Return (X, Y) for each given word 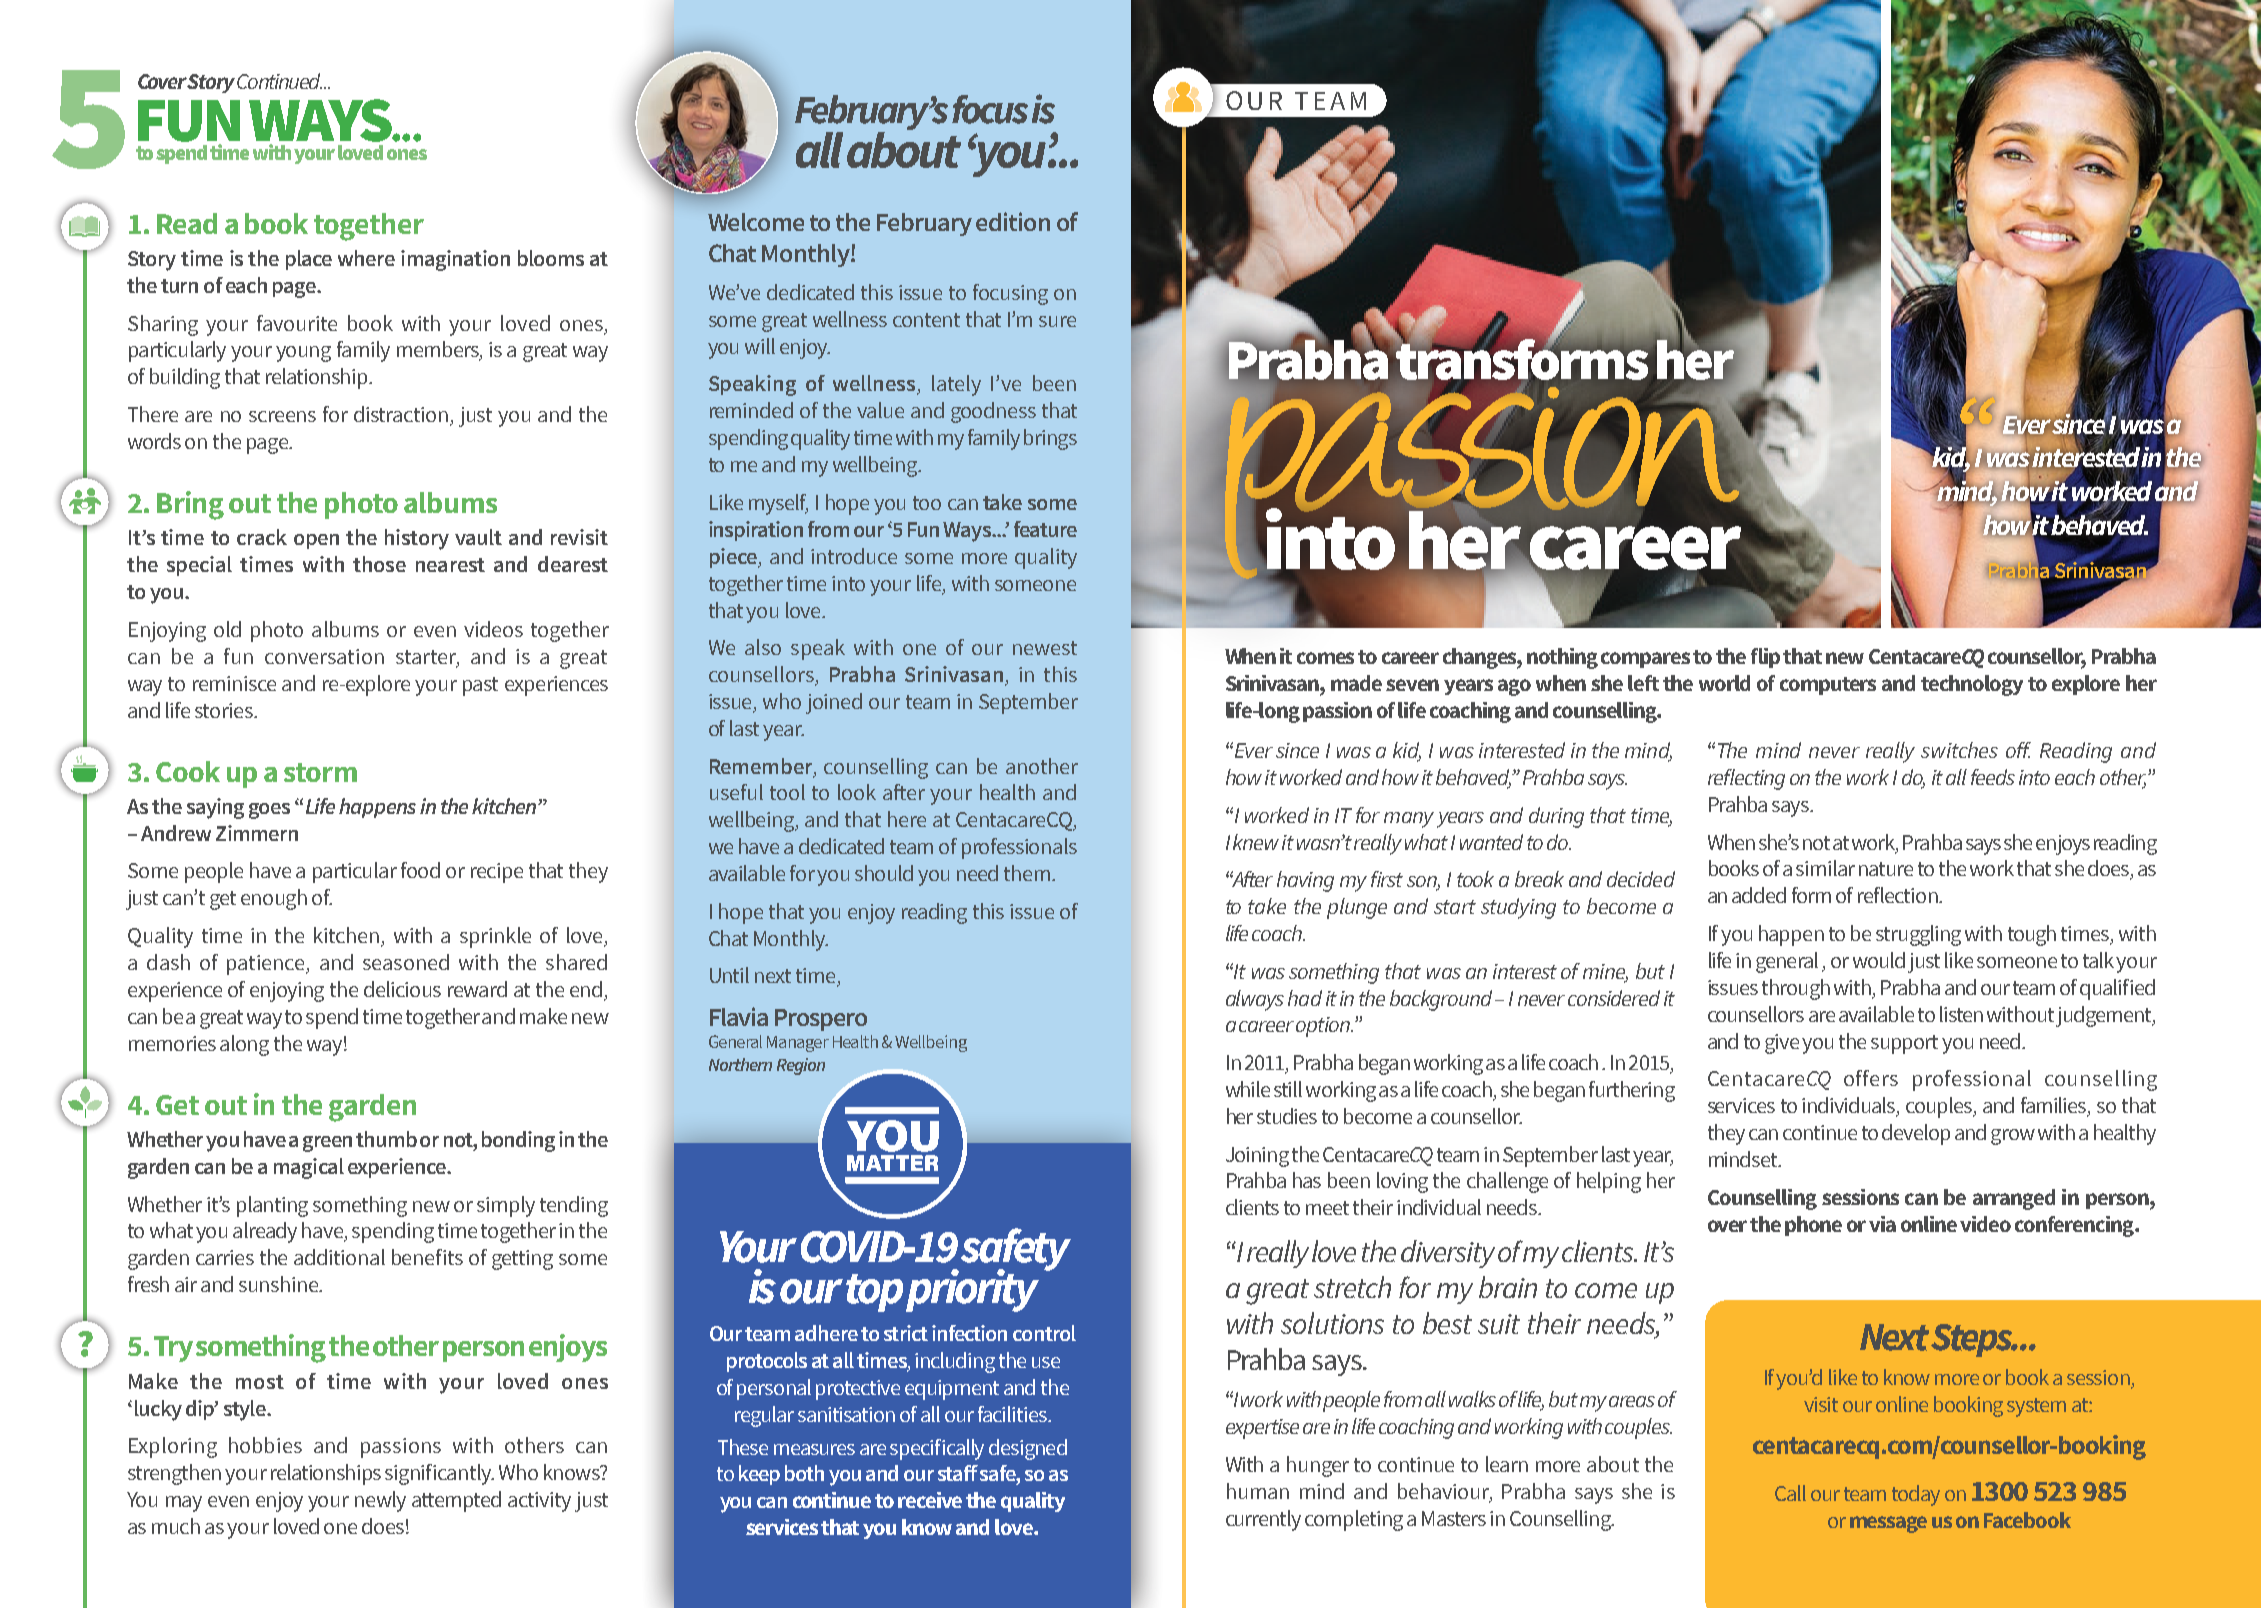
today (1916, 1495)
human (1258, 1491)
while (1248, 1089)
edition (1013, 221)
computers (1828, 686)
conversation (324, 656)
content (926, 320)
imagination (455, 260)
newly (380, 1501)
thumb (386, 1139)
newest (1045, 648)
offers (1871, 1078)
